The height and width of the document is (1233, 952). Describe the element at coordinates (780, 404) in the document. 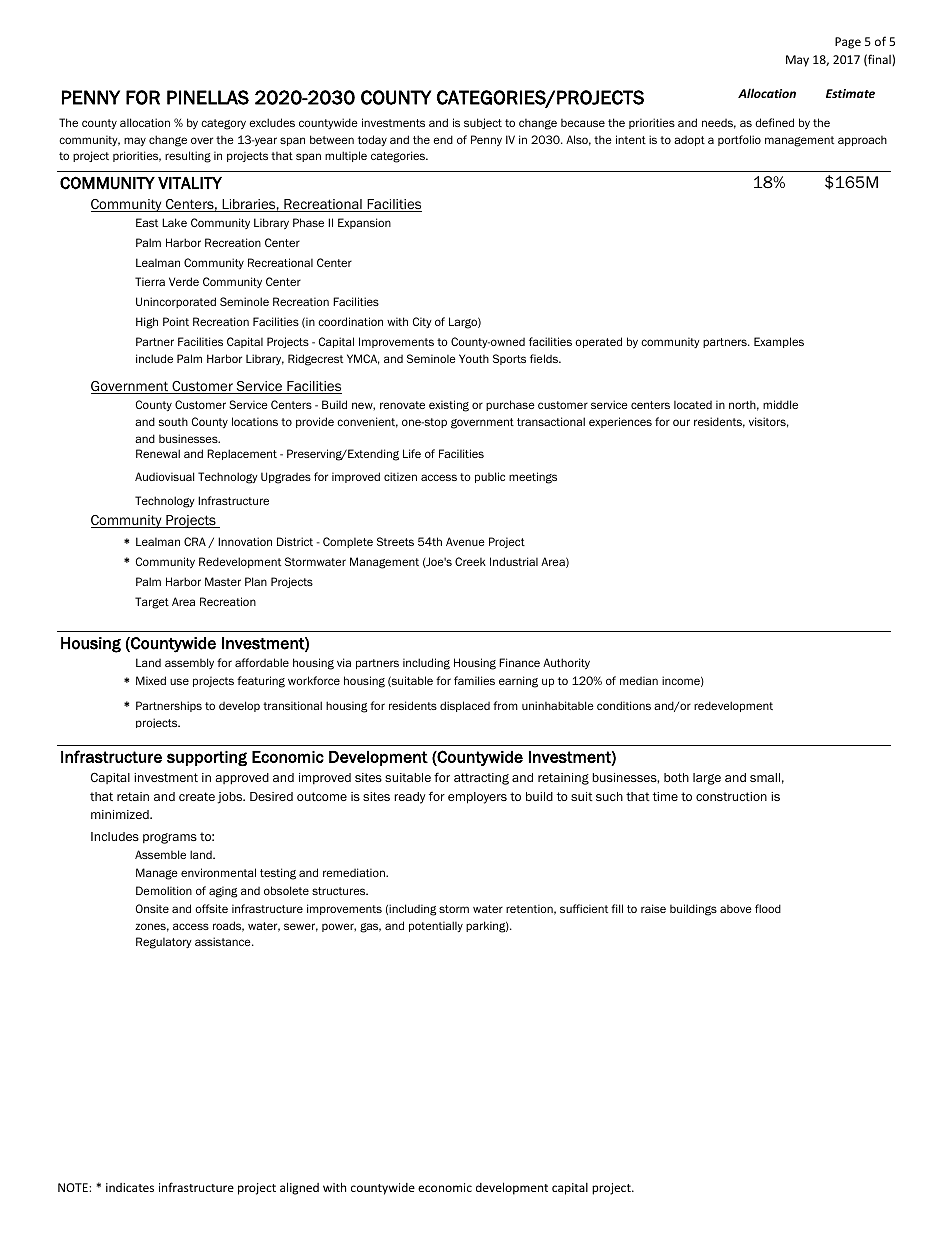

I see `middle` at that location.
